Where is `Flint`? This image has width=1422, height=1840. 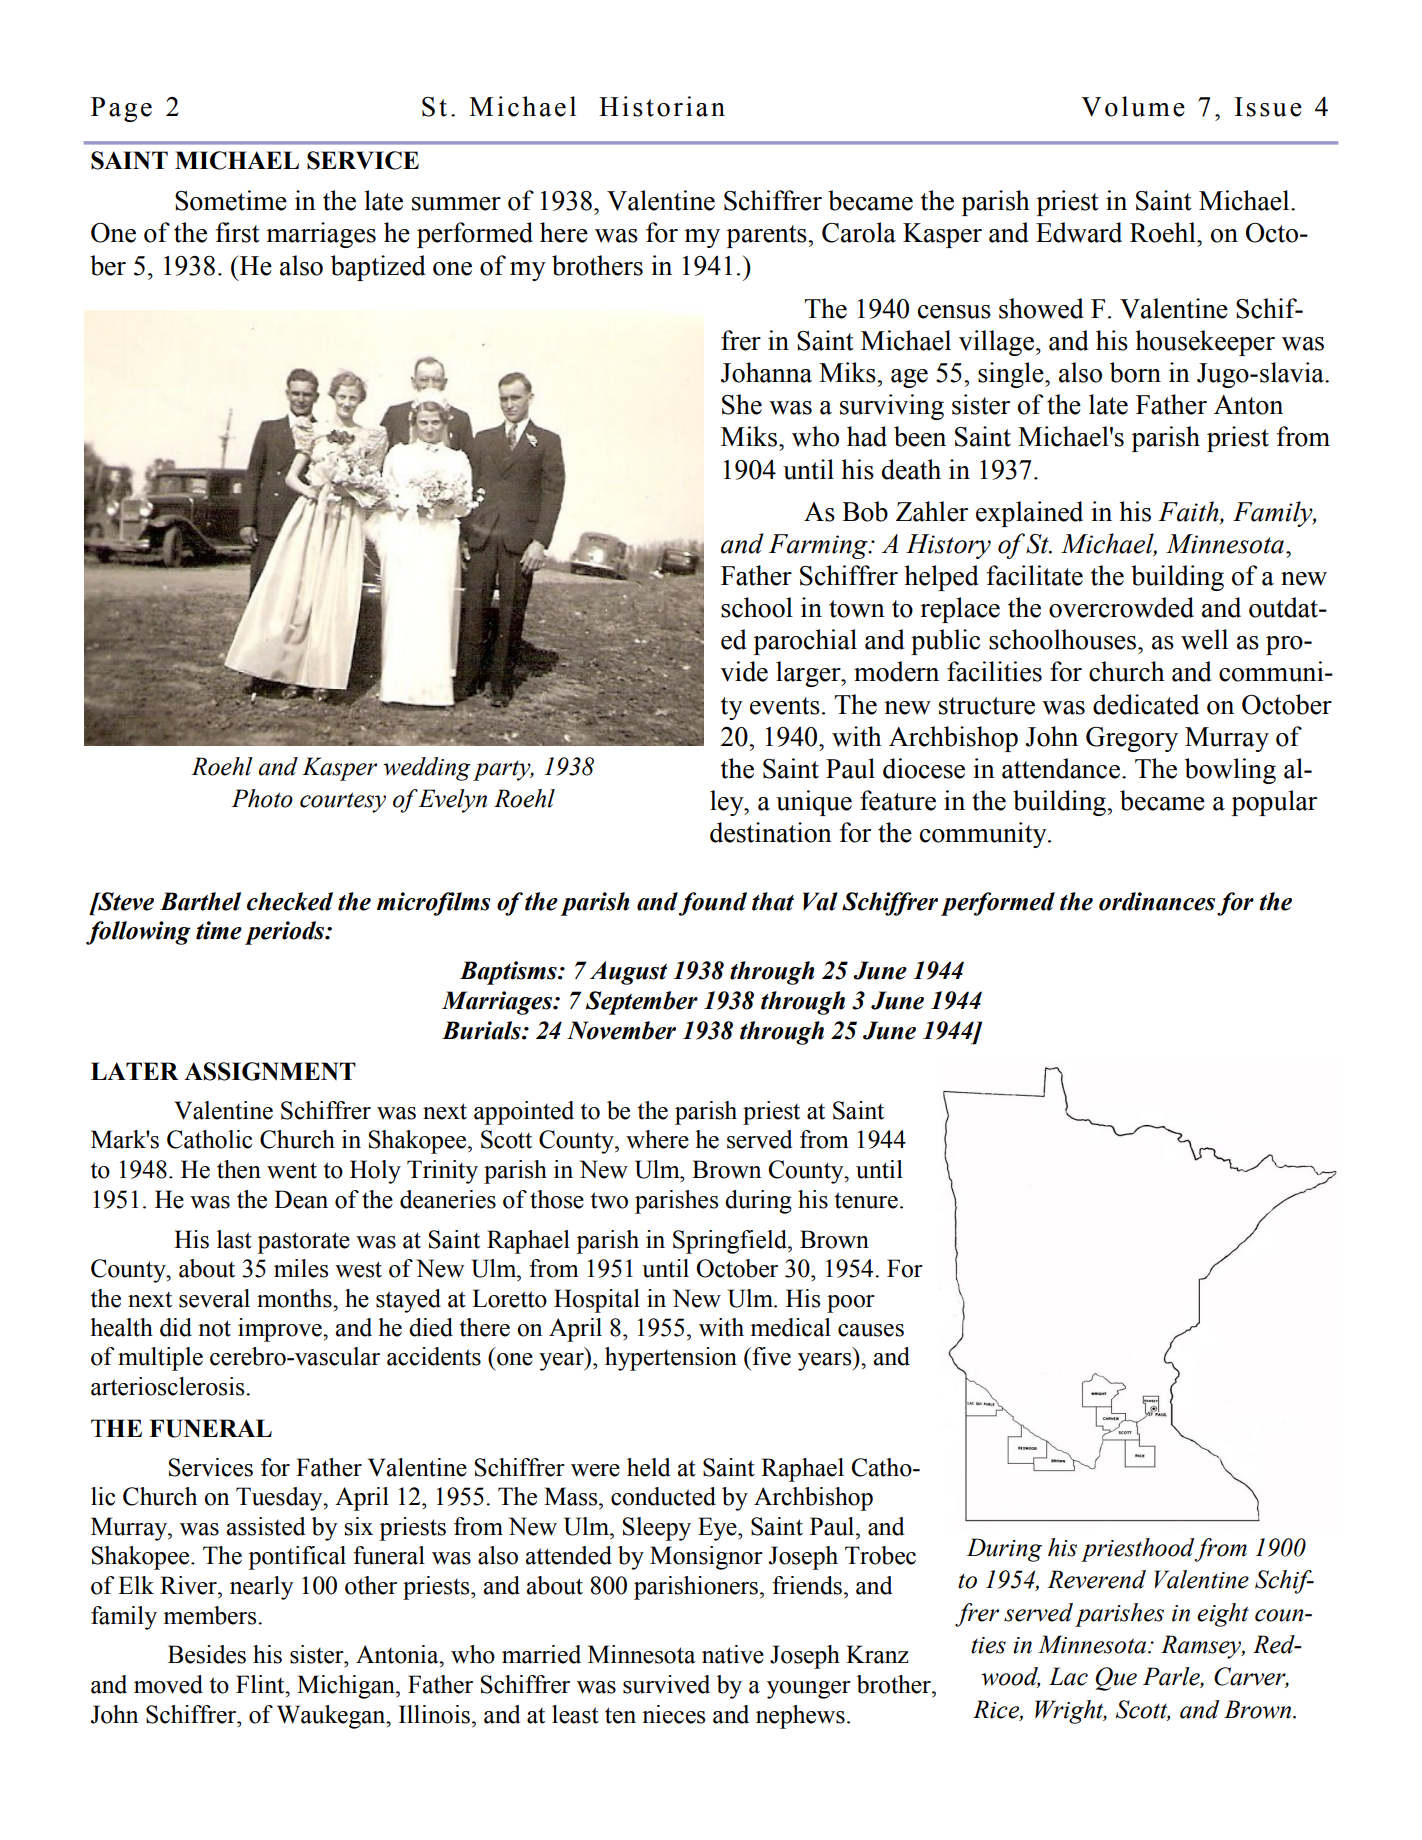 Flint is located at coordinates (261, 1684).
